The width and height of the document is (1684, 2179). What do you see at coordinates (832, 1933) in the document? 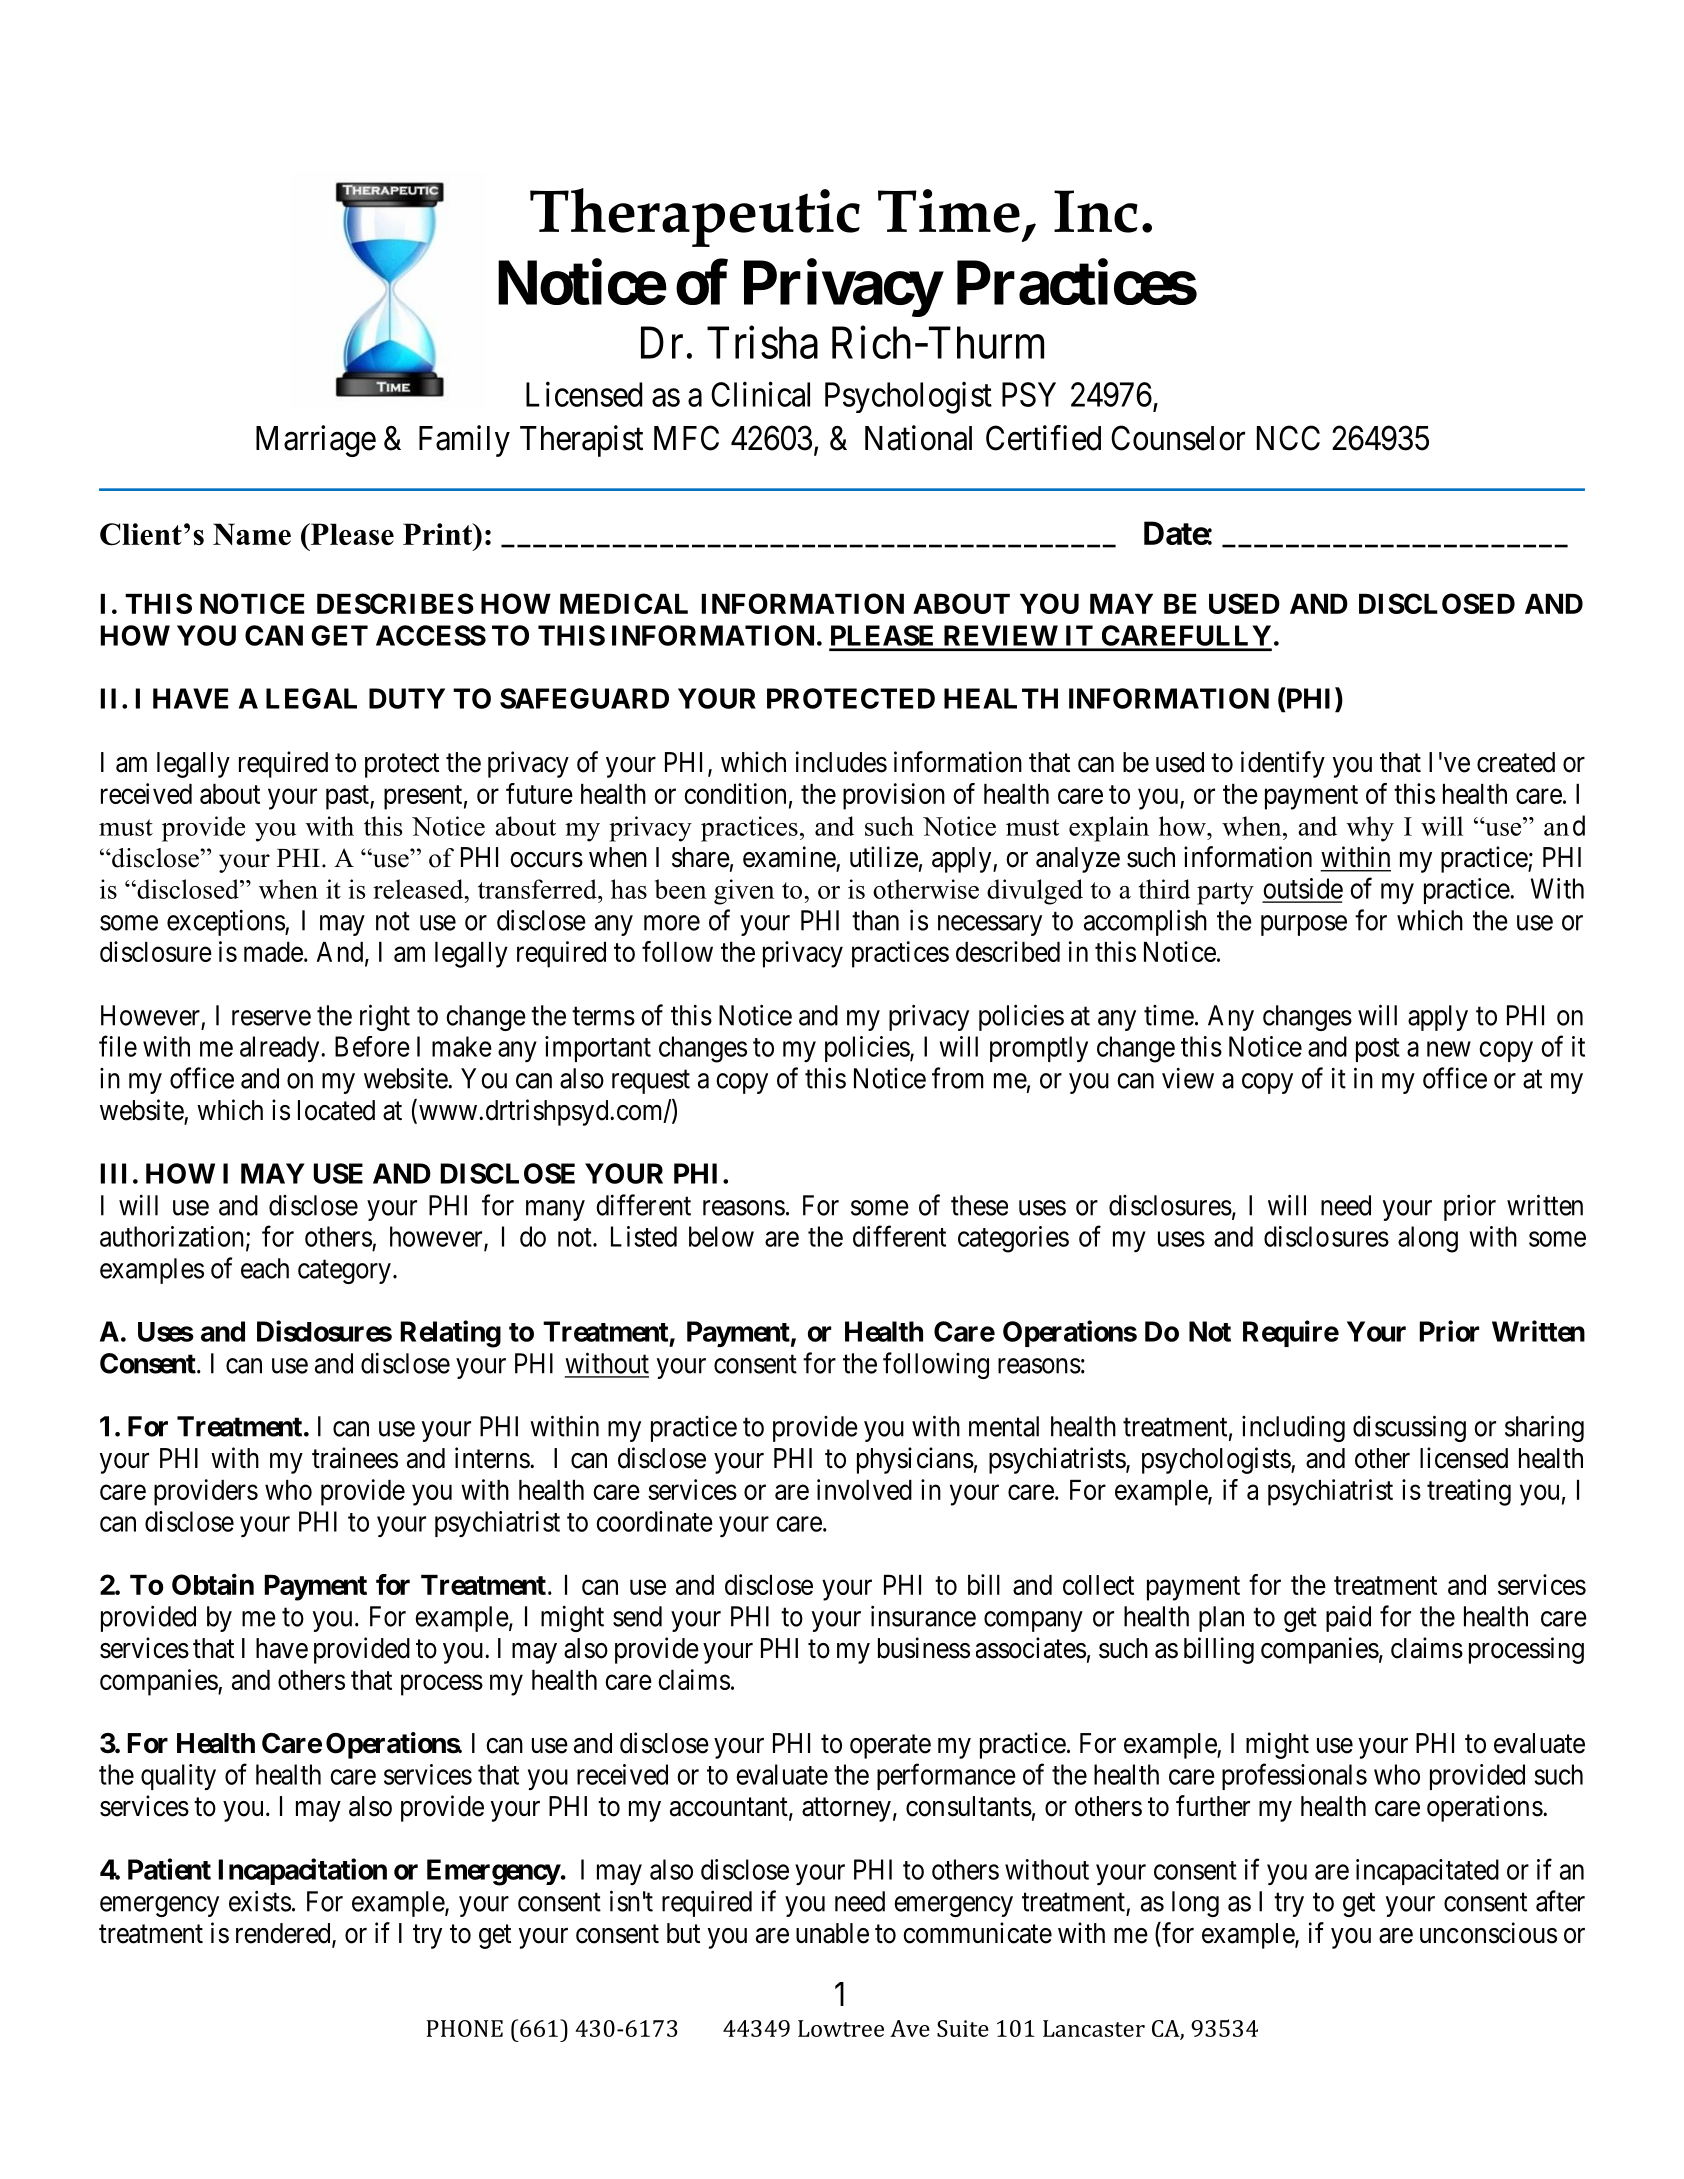
I see `unable` at bounding box center [832, 1933].
